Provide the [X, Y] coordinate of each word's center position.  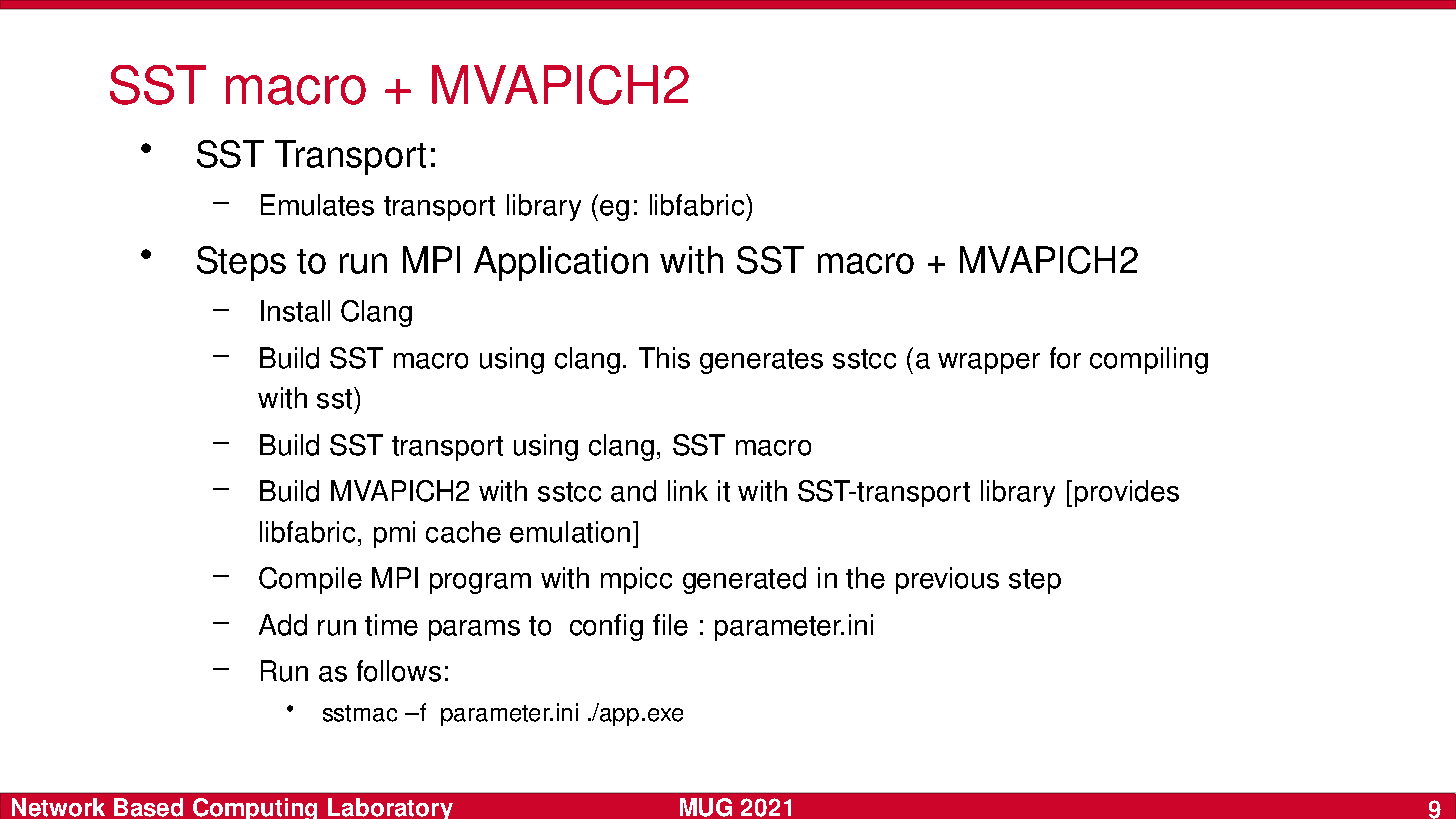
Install [295, 311]
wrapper [989, 363]
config [606, 627]
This [664, 358]
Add [283, 625]
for [1065, 358]
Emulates [317, 205]
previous [947, 580]
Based [148, 807]
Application [561, 263]
